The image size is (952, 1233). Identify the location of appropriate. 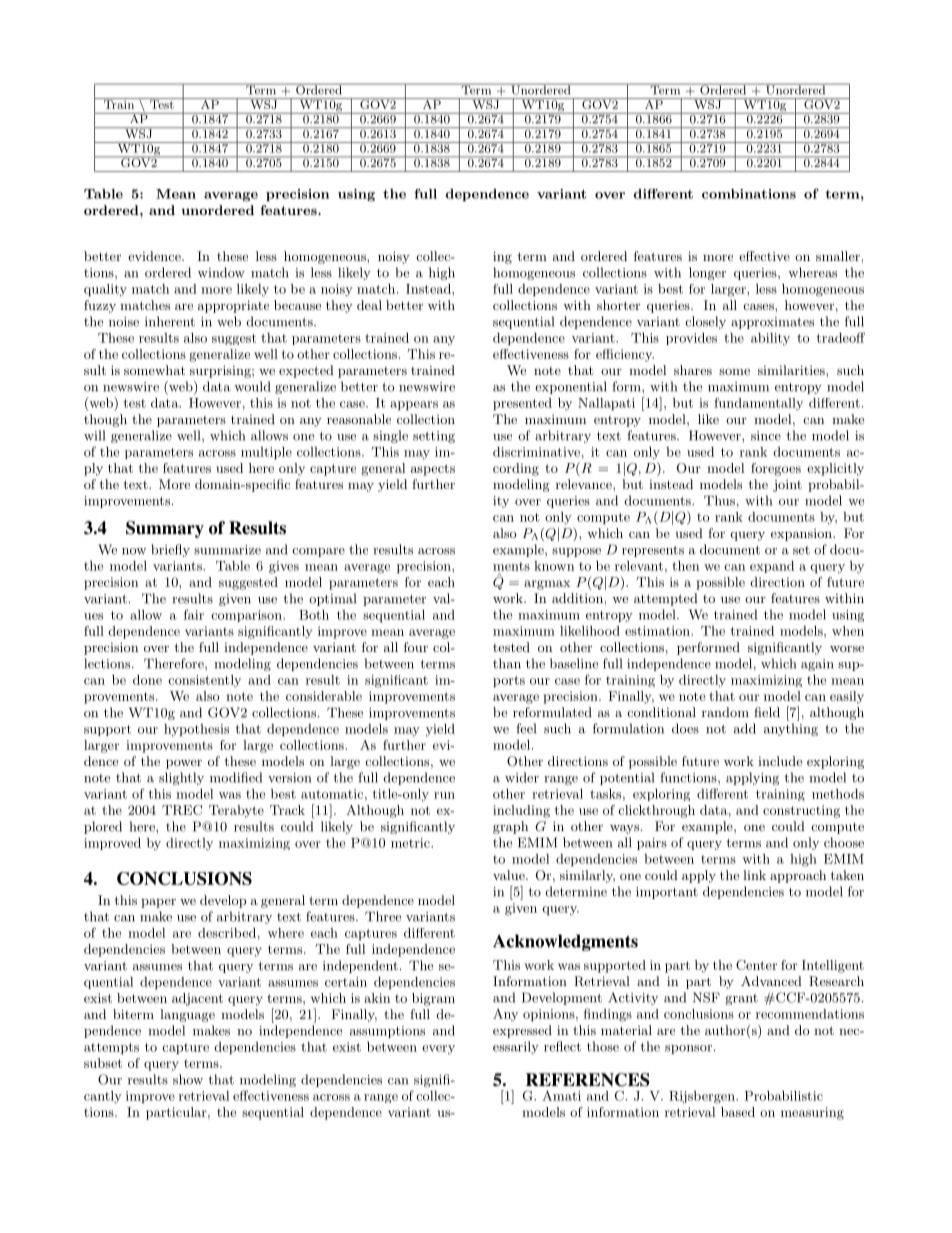
(233, 306).
